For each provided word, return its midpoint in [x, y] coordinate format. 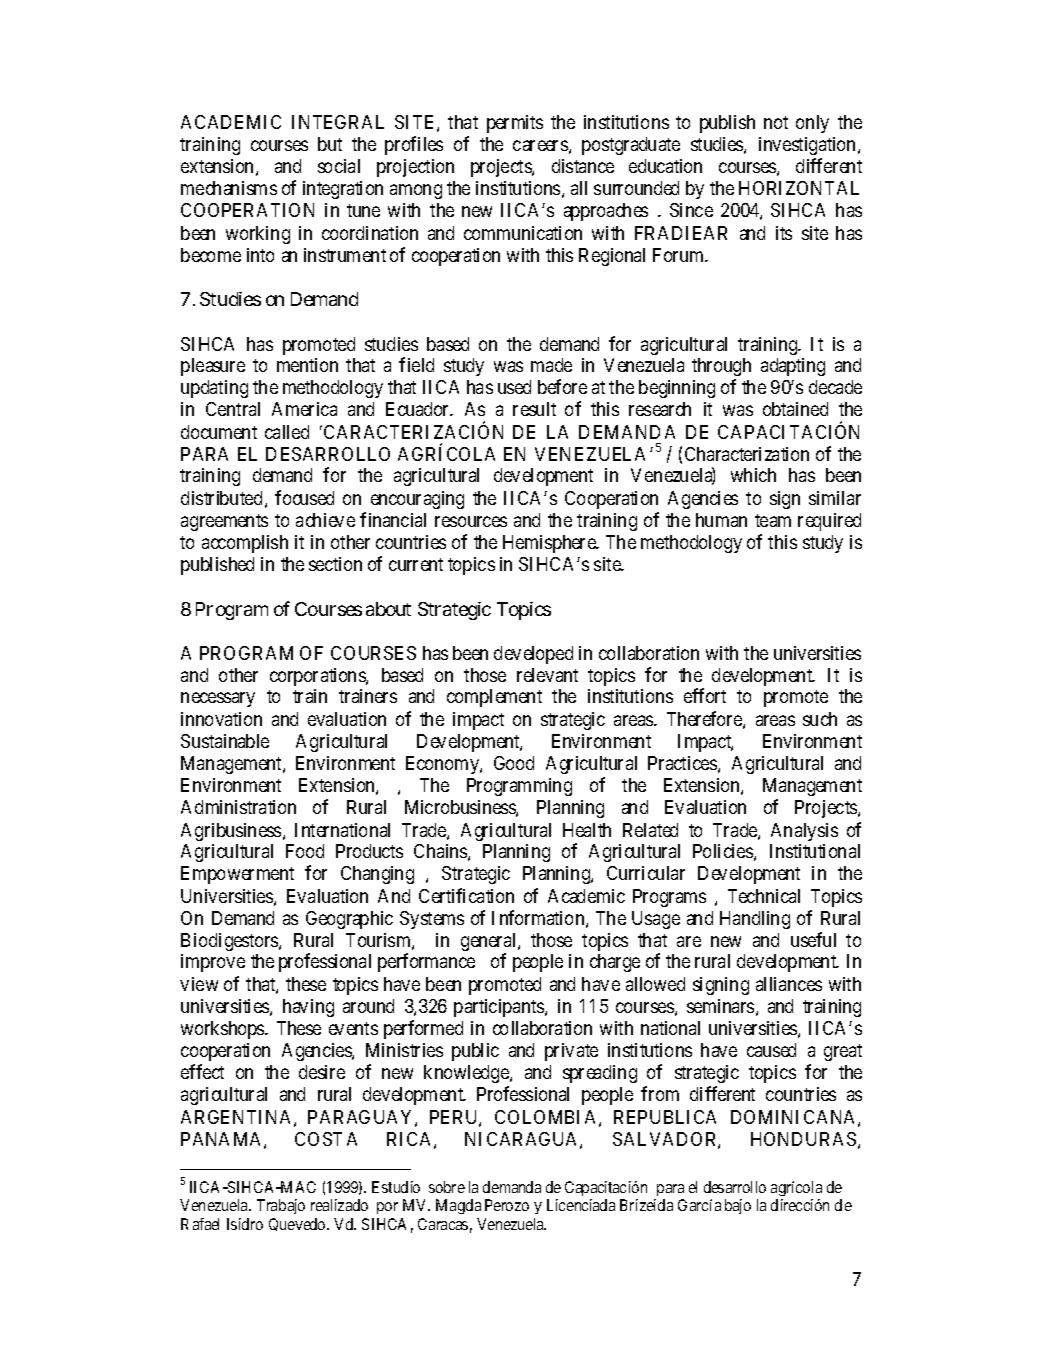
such [820, 719]
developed [533, 655]
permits [515, 124]
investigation [809, 146]
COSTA [326, 1139]
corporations [318, 677]
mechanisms [229, 188]
